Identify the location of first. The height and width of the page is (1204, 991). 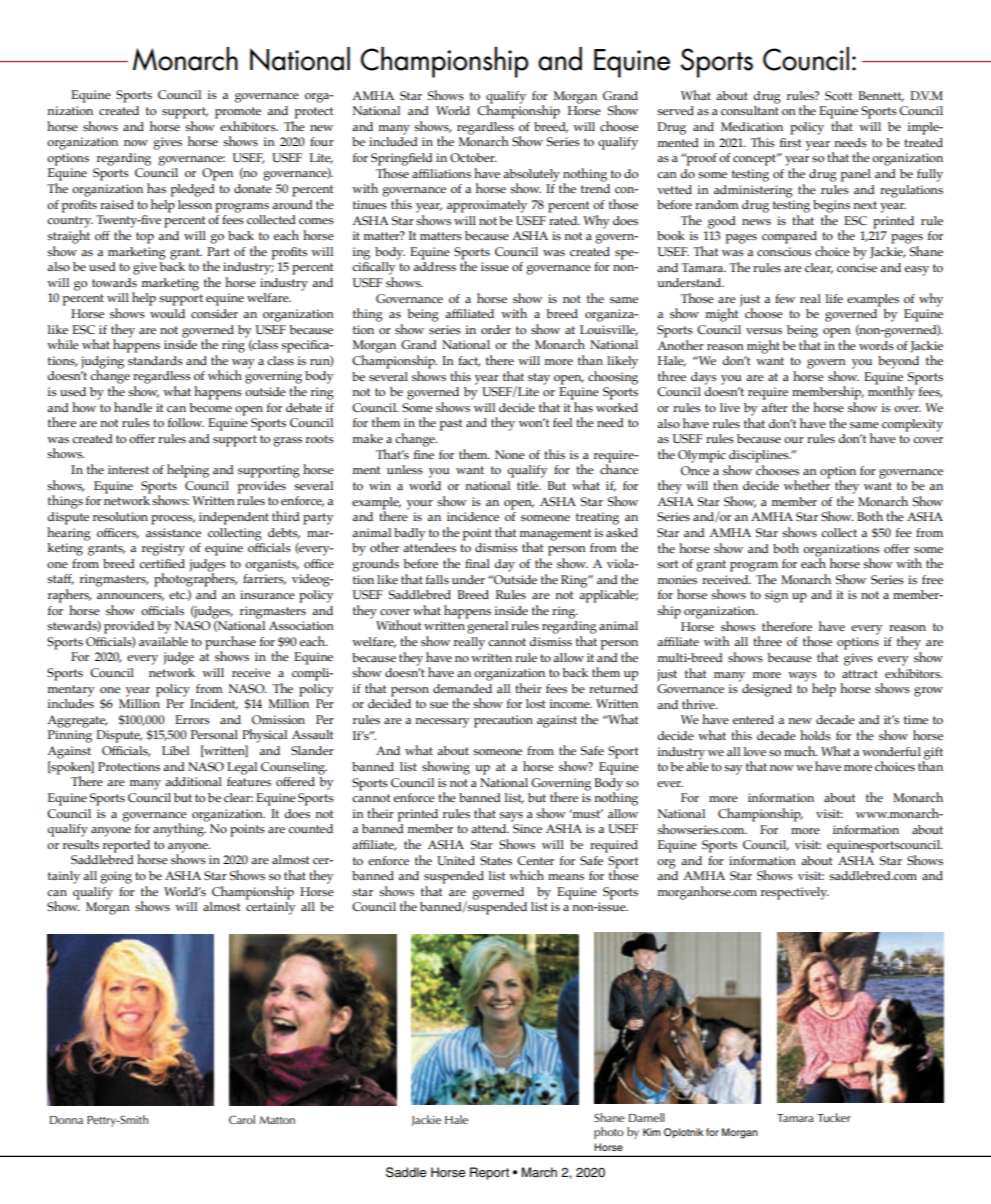
(790, 143).
